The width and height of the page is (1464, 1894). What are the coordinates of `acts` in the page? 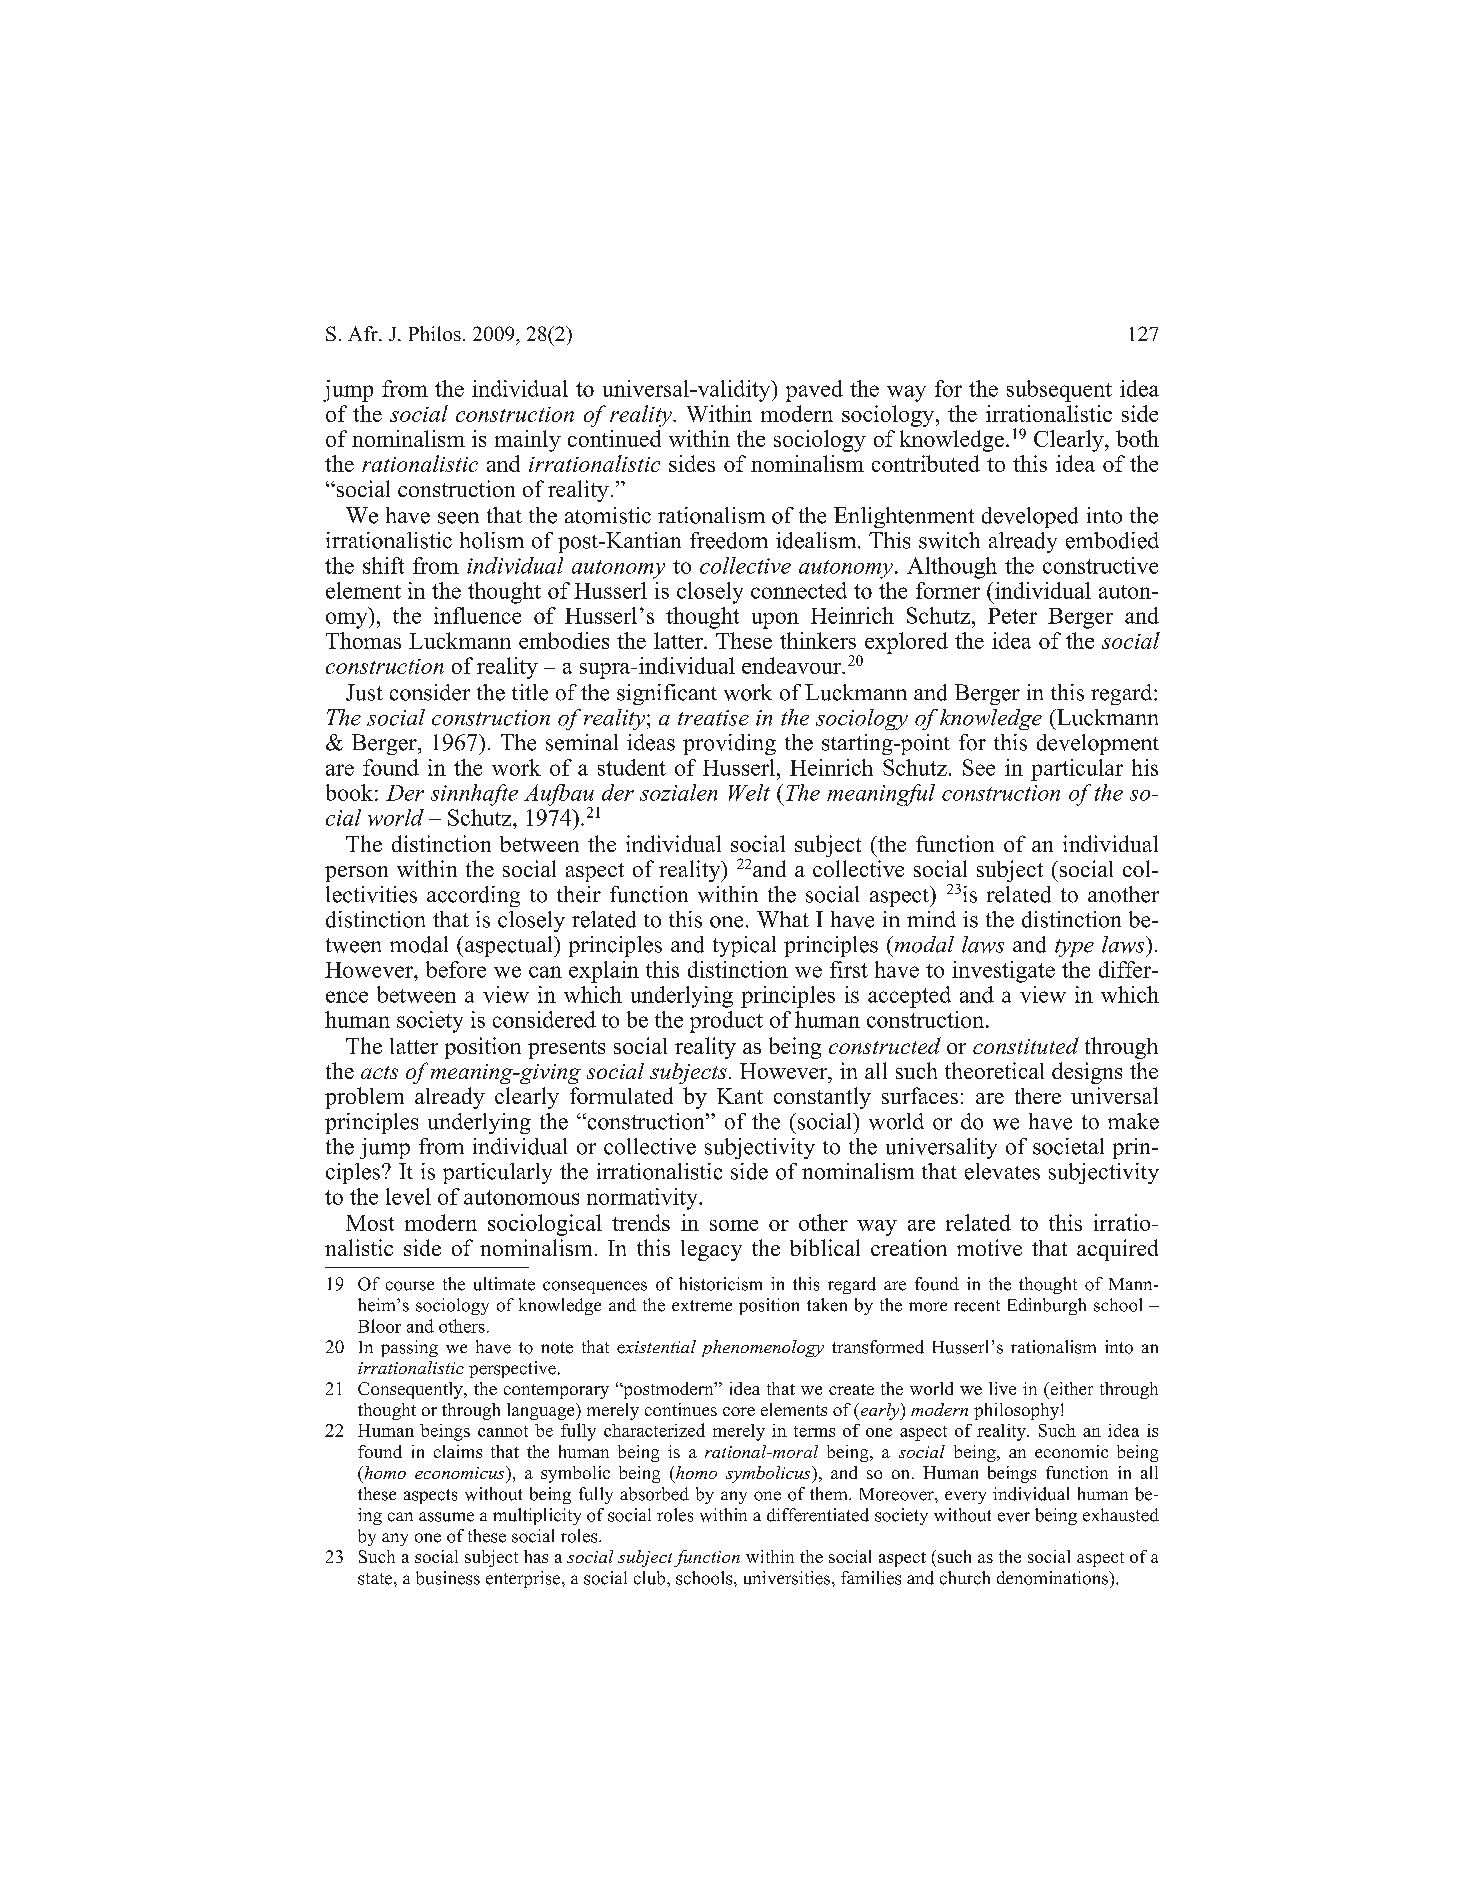 It's located at (379, 1072).
